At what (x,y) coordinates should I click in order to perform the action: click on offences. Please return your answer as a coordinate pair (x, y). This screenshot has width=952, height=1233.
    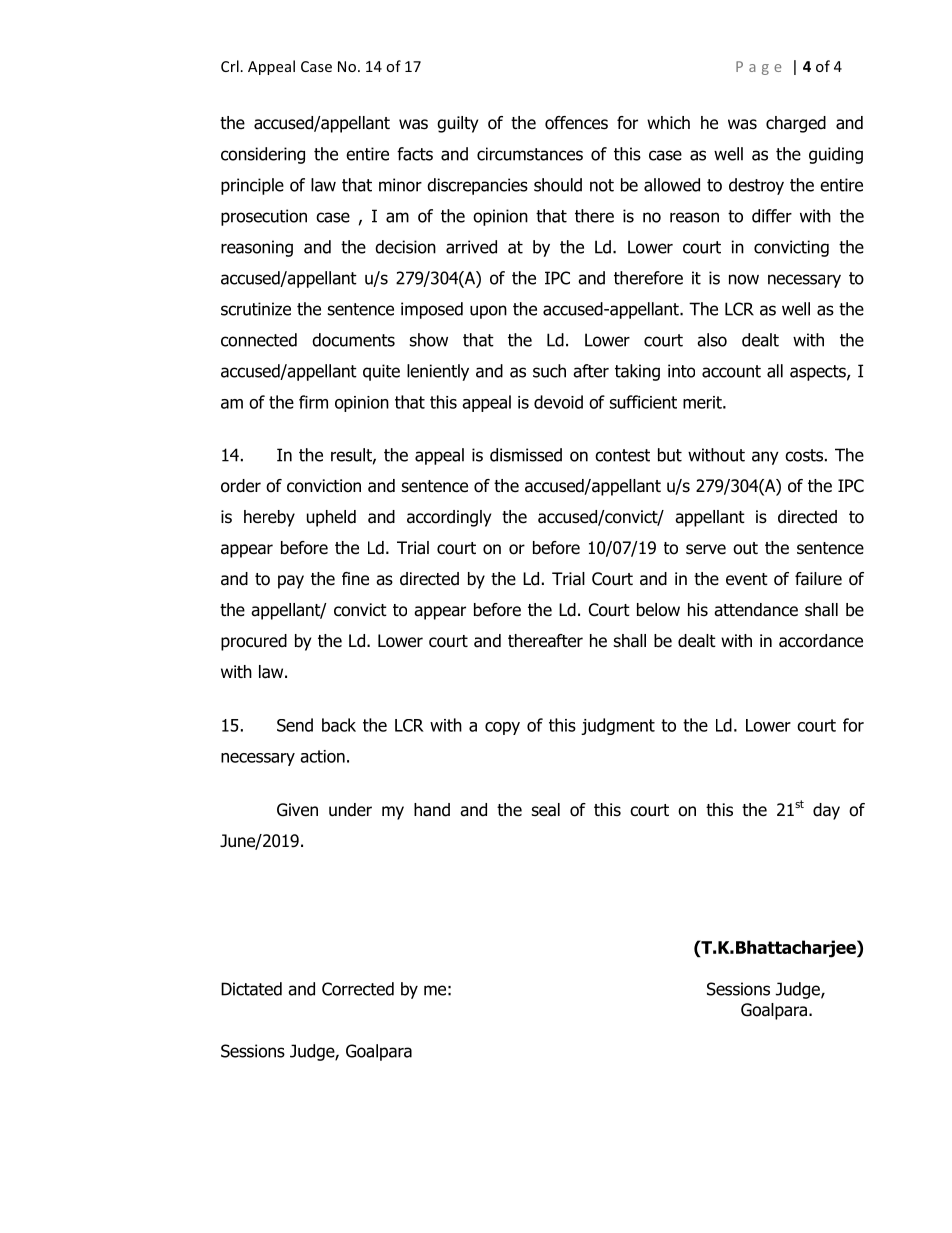
    Looking at the image, I should click on (576, 123).
